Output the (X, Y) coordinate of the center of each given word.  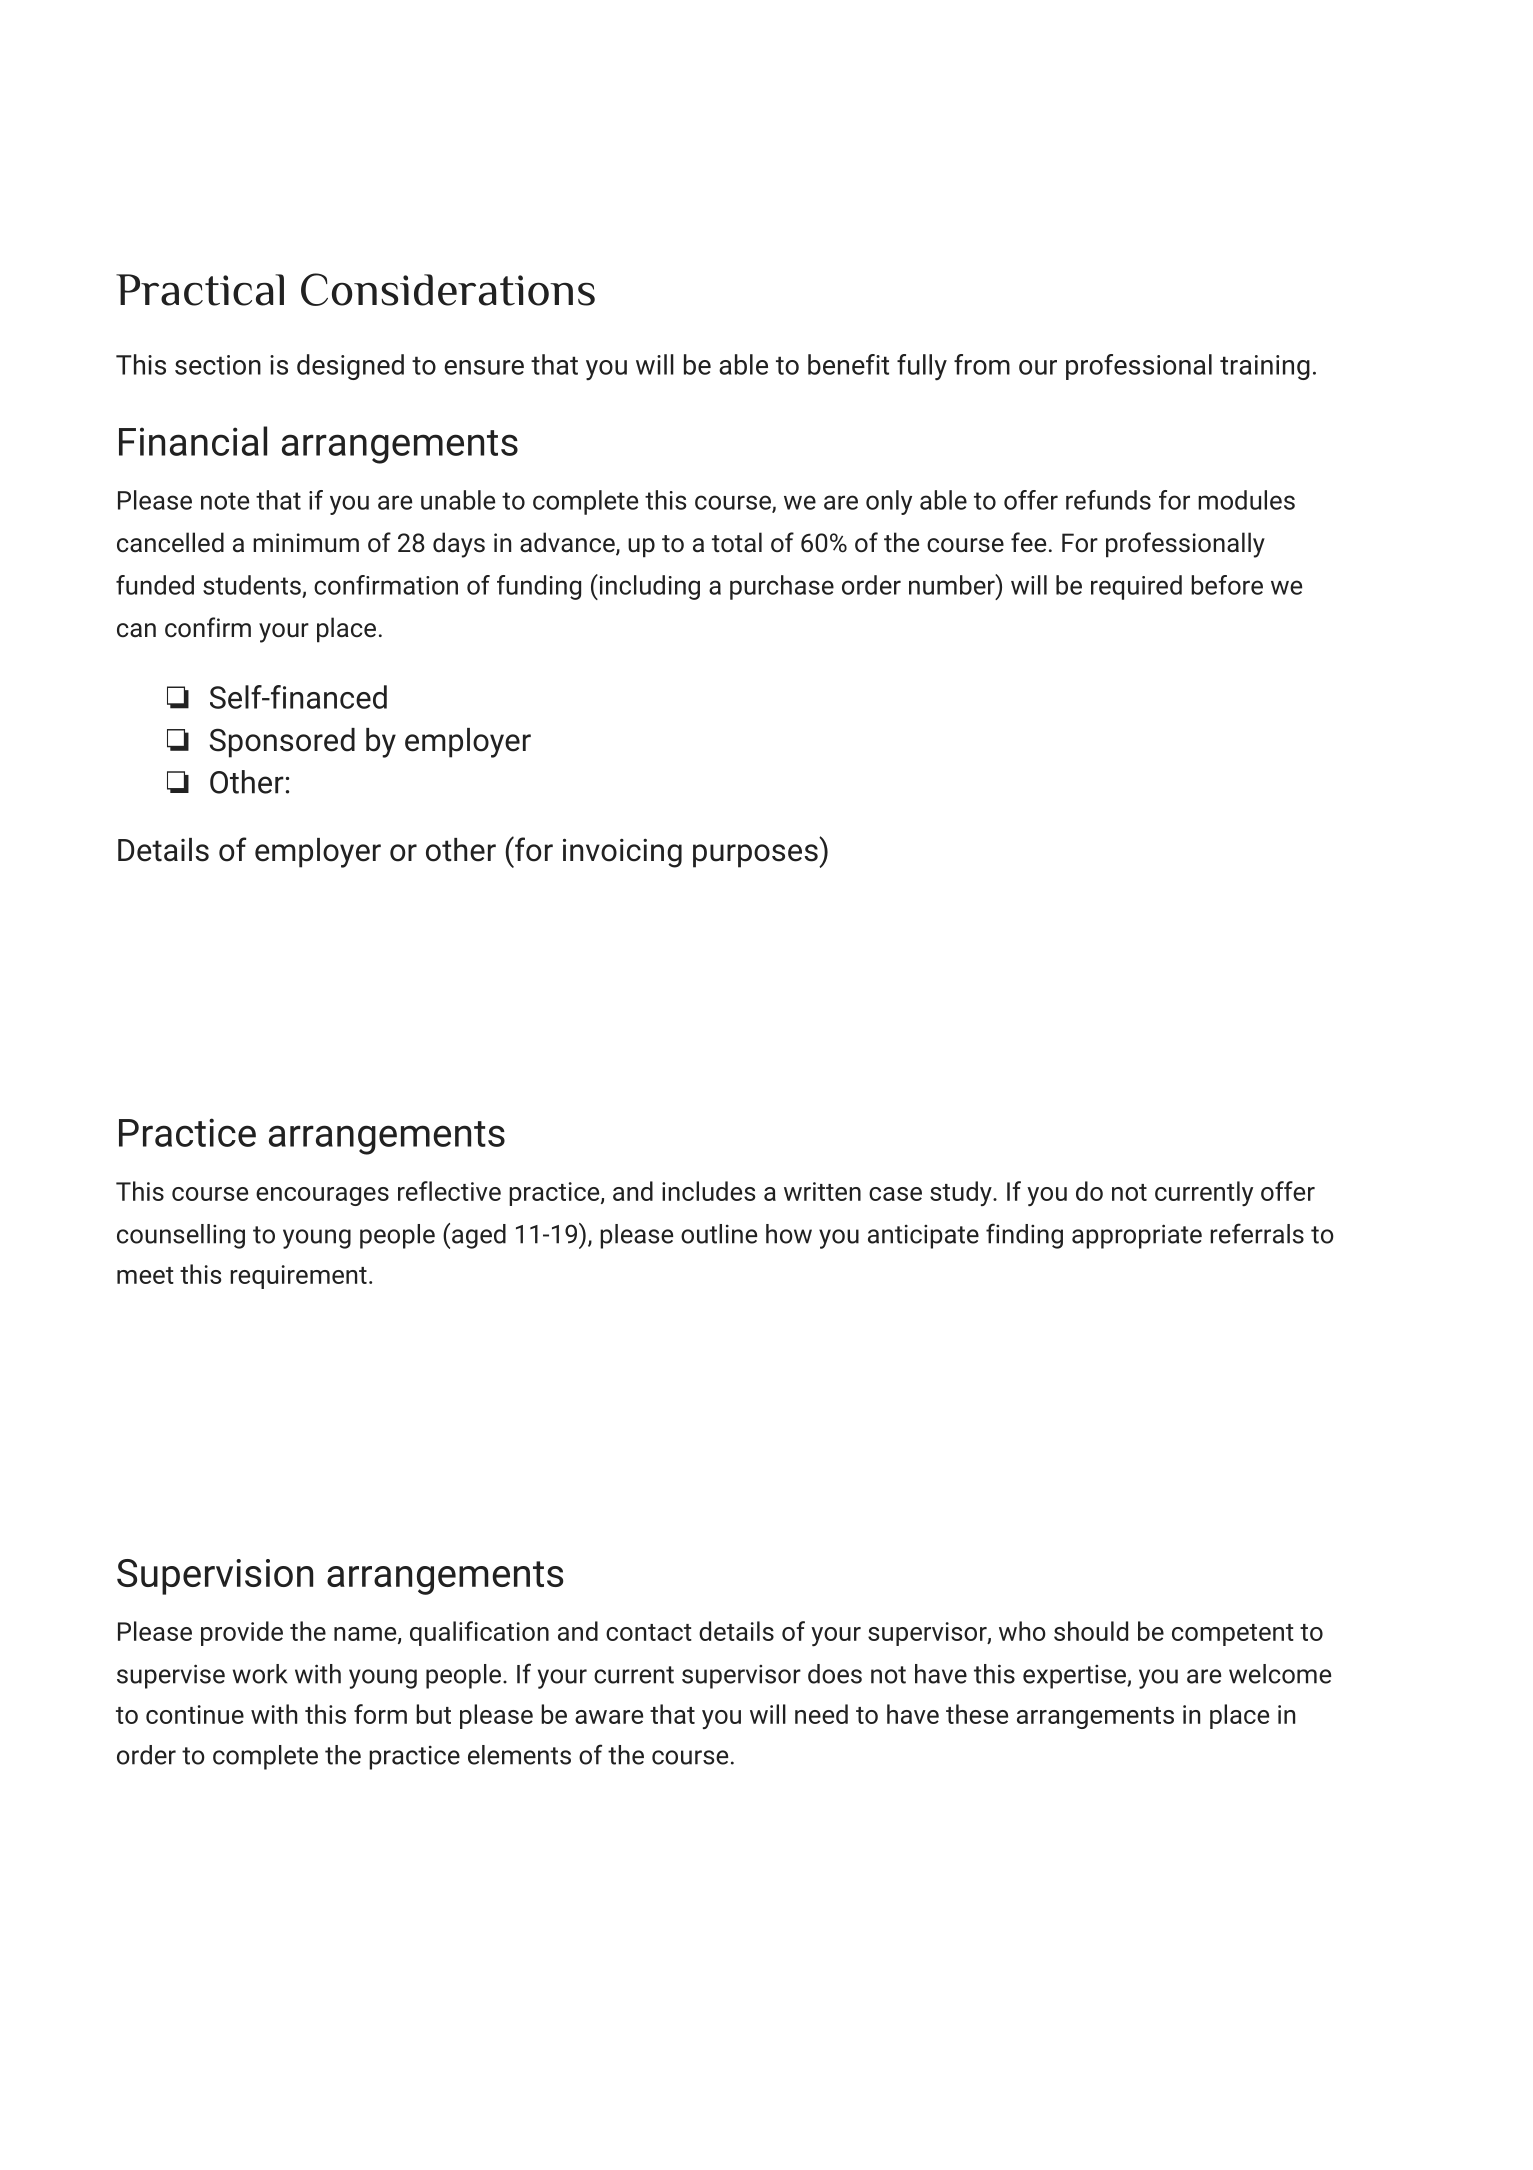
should (1091, 1631)
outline (719, 1234)
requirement (298, 1277)
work (260, 1674)
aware (609, 1717)
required (1136, 587)
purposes (755, 856)
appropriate (1137, 1236)
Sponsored (282, 743)
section (218, 365)
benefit (848, 364)
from (982, 364)
